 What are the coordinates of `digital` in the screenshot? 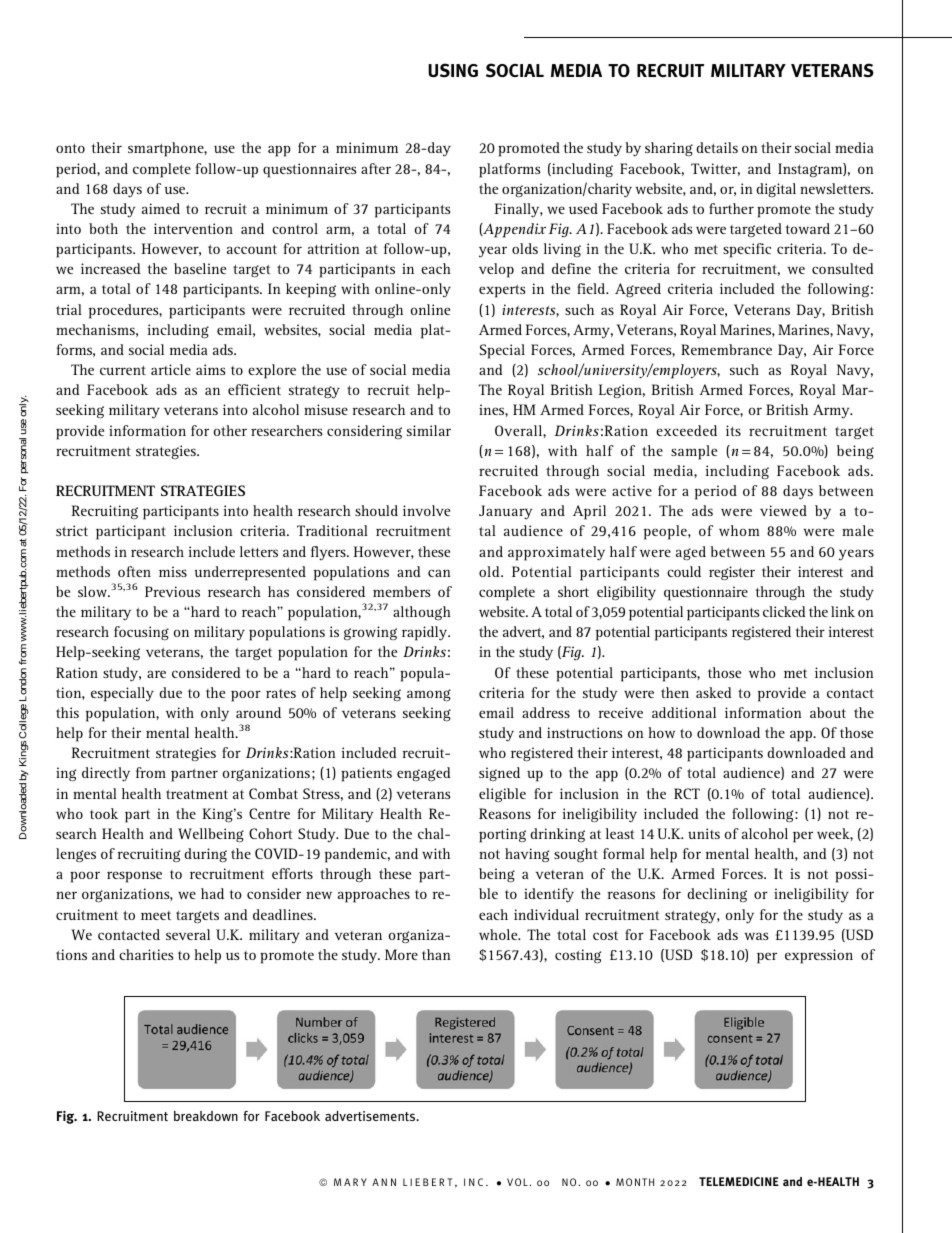 It's located at (776, 190).
